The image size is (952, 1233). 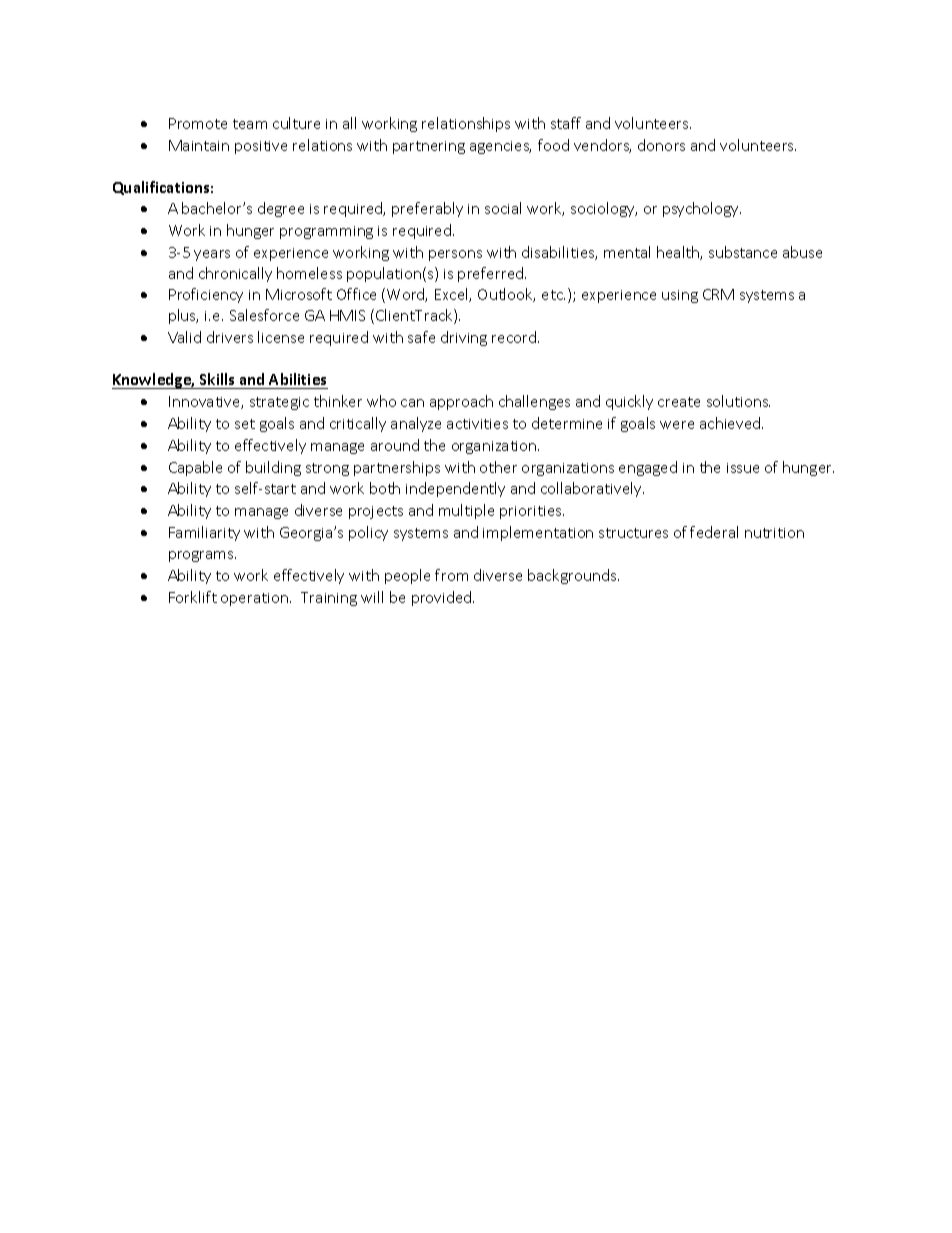 What do you see at coordinates (451, 575) in the screenshot?
I see `from` at bounding box center [451, 575].
